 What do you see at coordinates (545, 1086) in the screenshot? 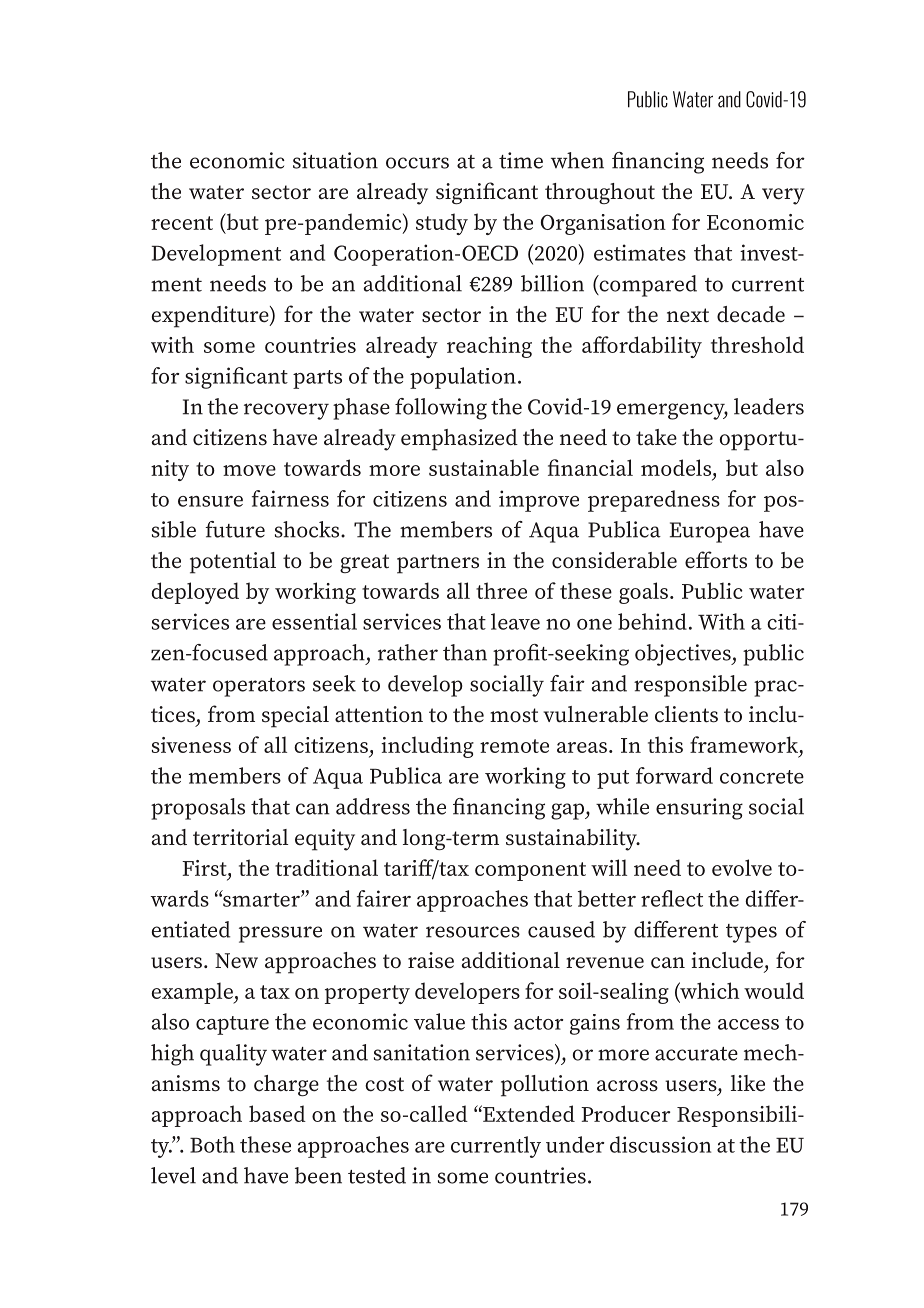
I see `pollution` at bounding box center [545, 1086].
